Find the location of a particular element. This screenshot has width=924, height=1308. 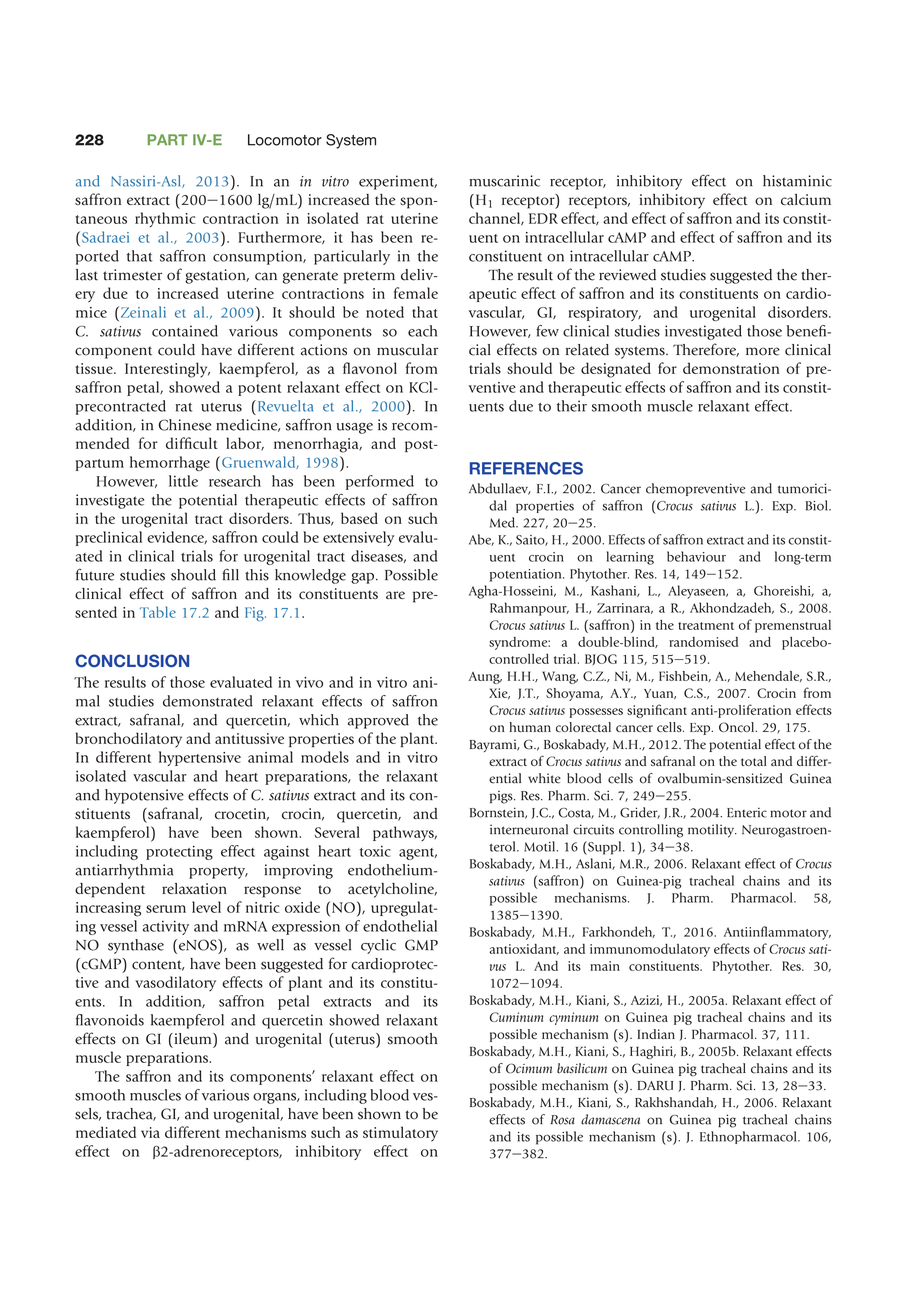

pathways is located at coordinates (404, 833).
